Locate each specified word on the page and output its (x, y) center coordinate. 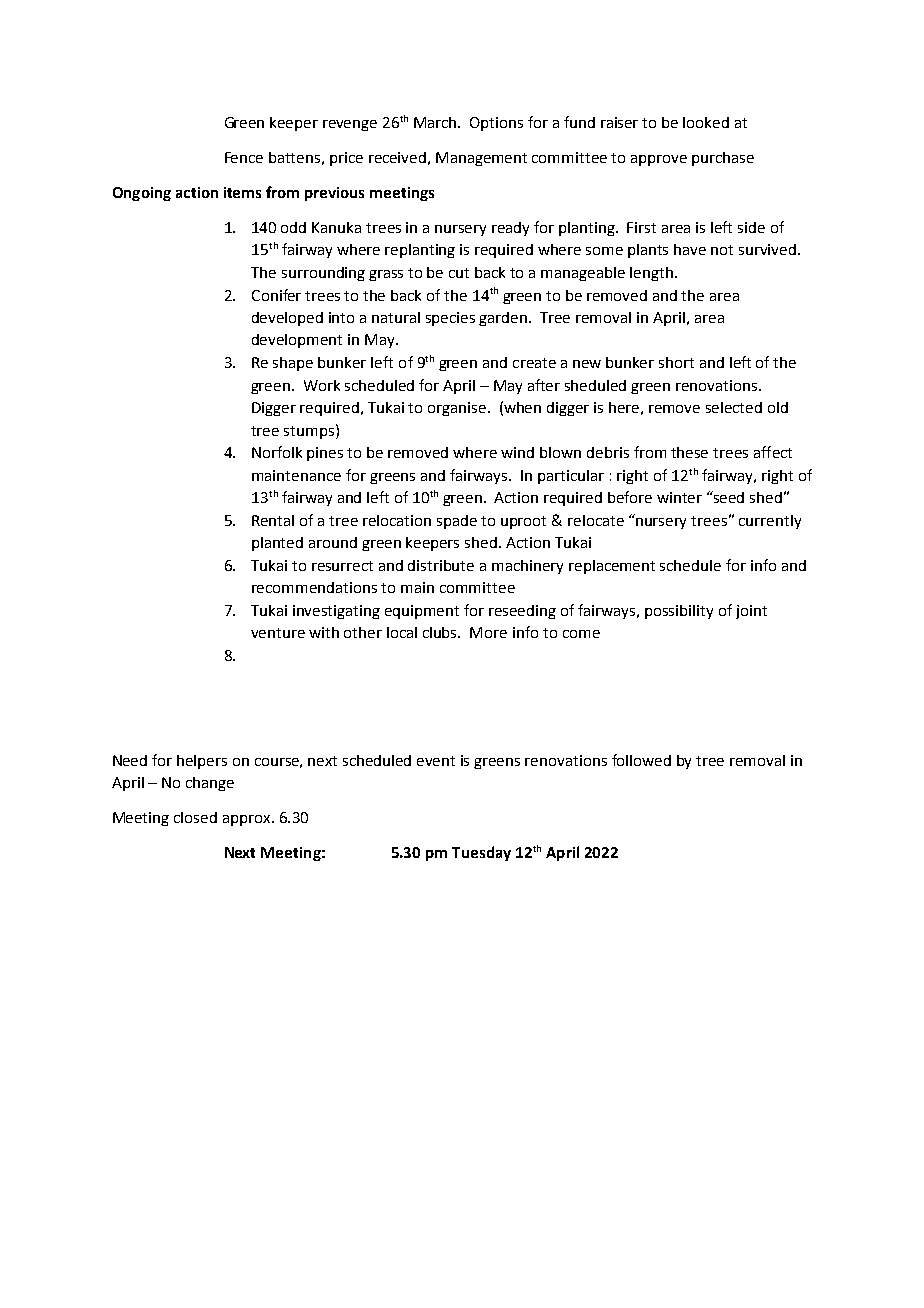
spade (457, 522)
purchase (723, 159)
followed (641, 760)
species (450, 319)
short (676, 362)
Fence (244, 157)
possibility (679, 612)
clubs (441, 632)
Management (481, 159)
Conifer (276, 295)
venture (278, 633)
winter (679, 497)
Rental (273, 520)
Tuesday (481, 853)
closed (195, 817)
